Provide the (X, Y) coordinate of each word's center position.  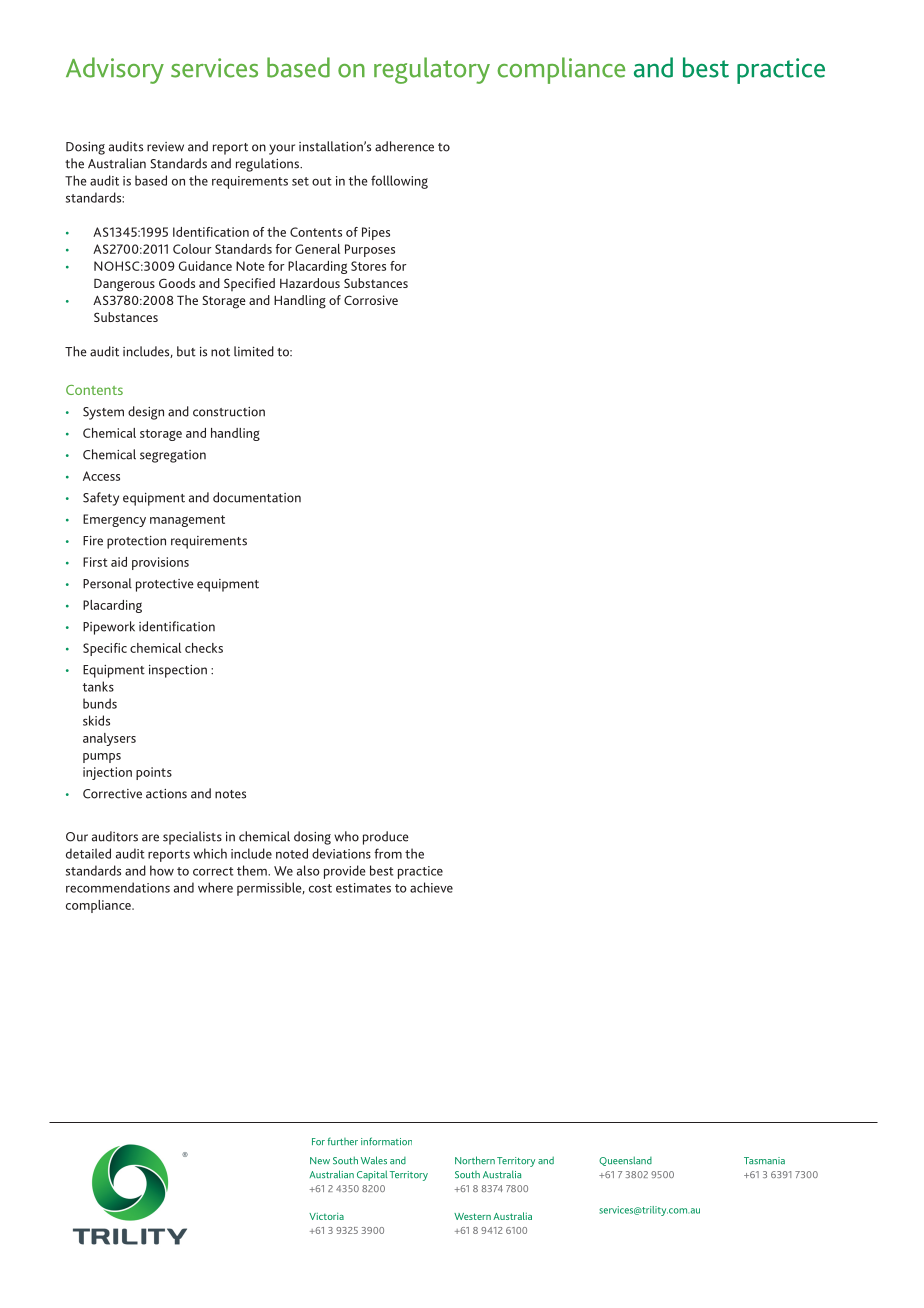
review (165, 147)
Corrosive (371, 300)
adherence (404, 146)
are (150, 838)
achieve (431, 887)
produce (386, 838)
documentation (257, 497)
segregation (173, 456)
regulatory (432, 70)
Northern (475, 1160)
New (320, 1160)
